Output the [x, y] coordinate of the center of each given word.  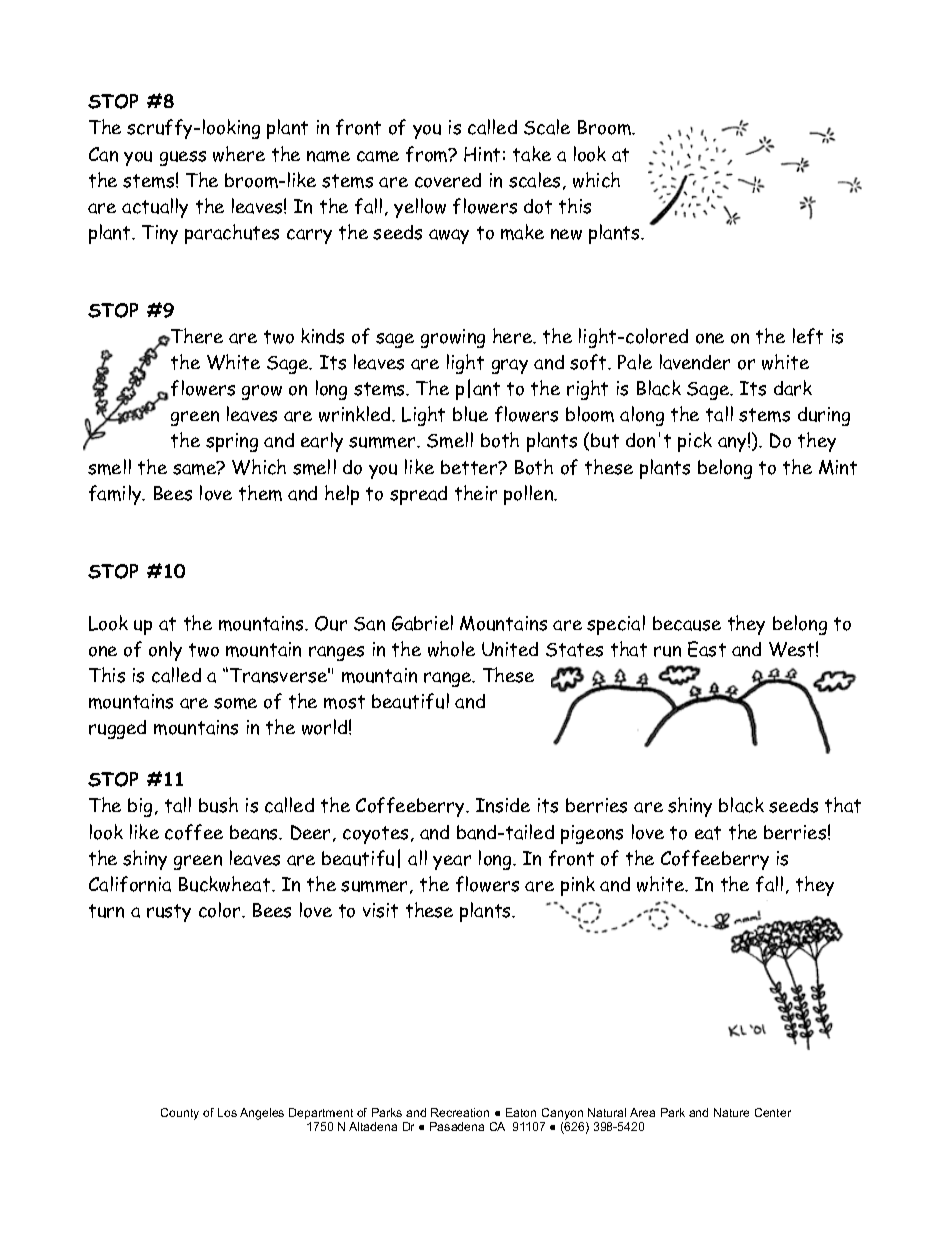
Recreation [460, 1112]
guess [183, 158]
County [180, 1114]
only [165, 651]
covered [448, 180]
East [707, 649]
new [566, 234]
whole [451, 649]
